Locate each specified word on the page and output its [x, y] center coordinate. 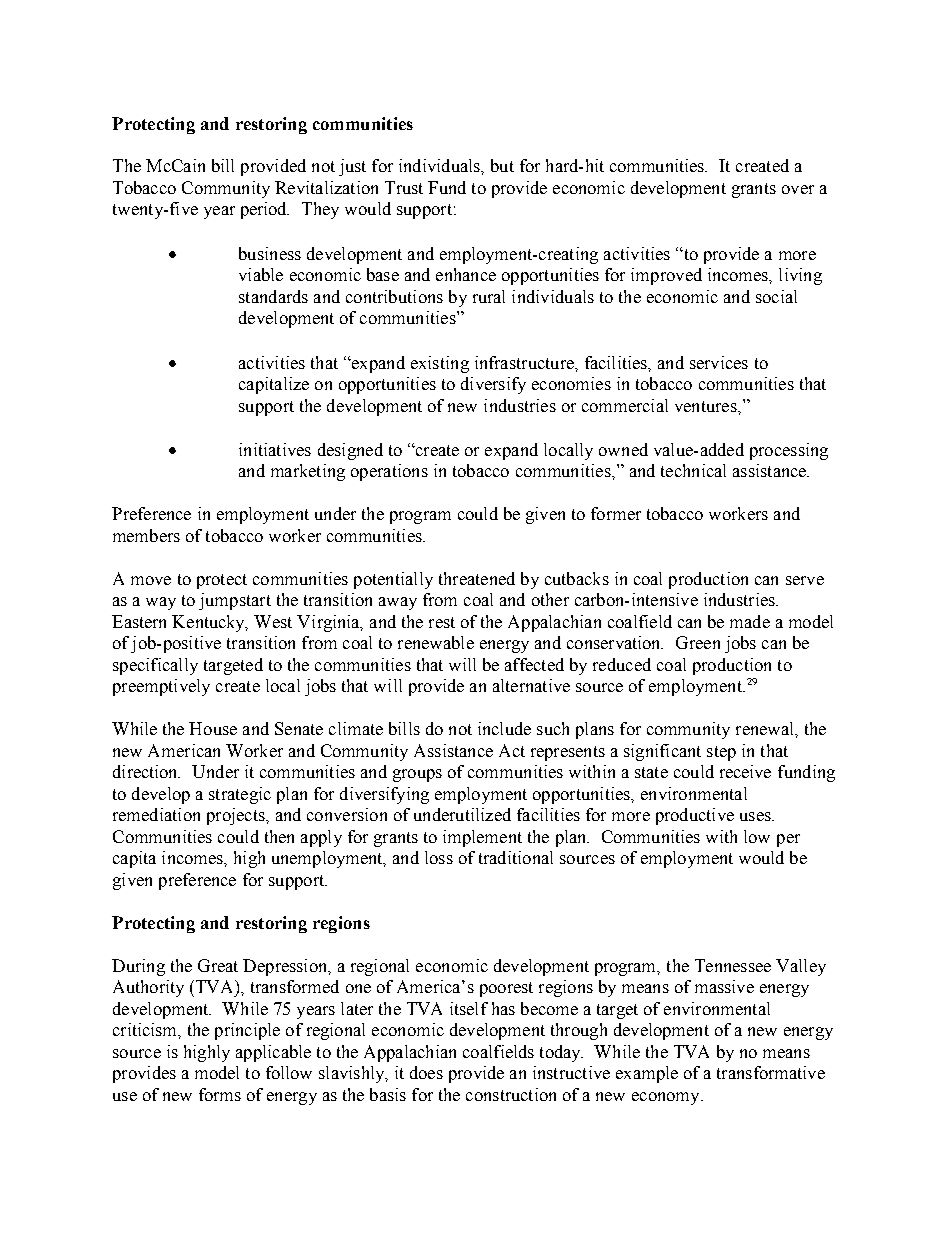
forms [220, 1094]
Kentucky [210, 623]
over [798, 189]
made [750, 621]
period [265, 210]
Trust [404, 187]
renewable [436, 642]
